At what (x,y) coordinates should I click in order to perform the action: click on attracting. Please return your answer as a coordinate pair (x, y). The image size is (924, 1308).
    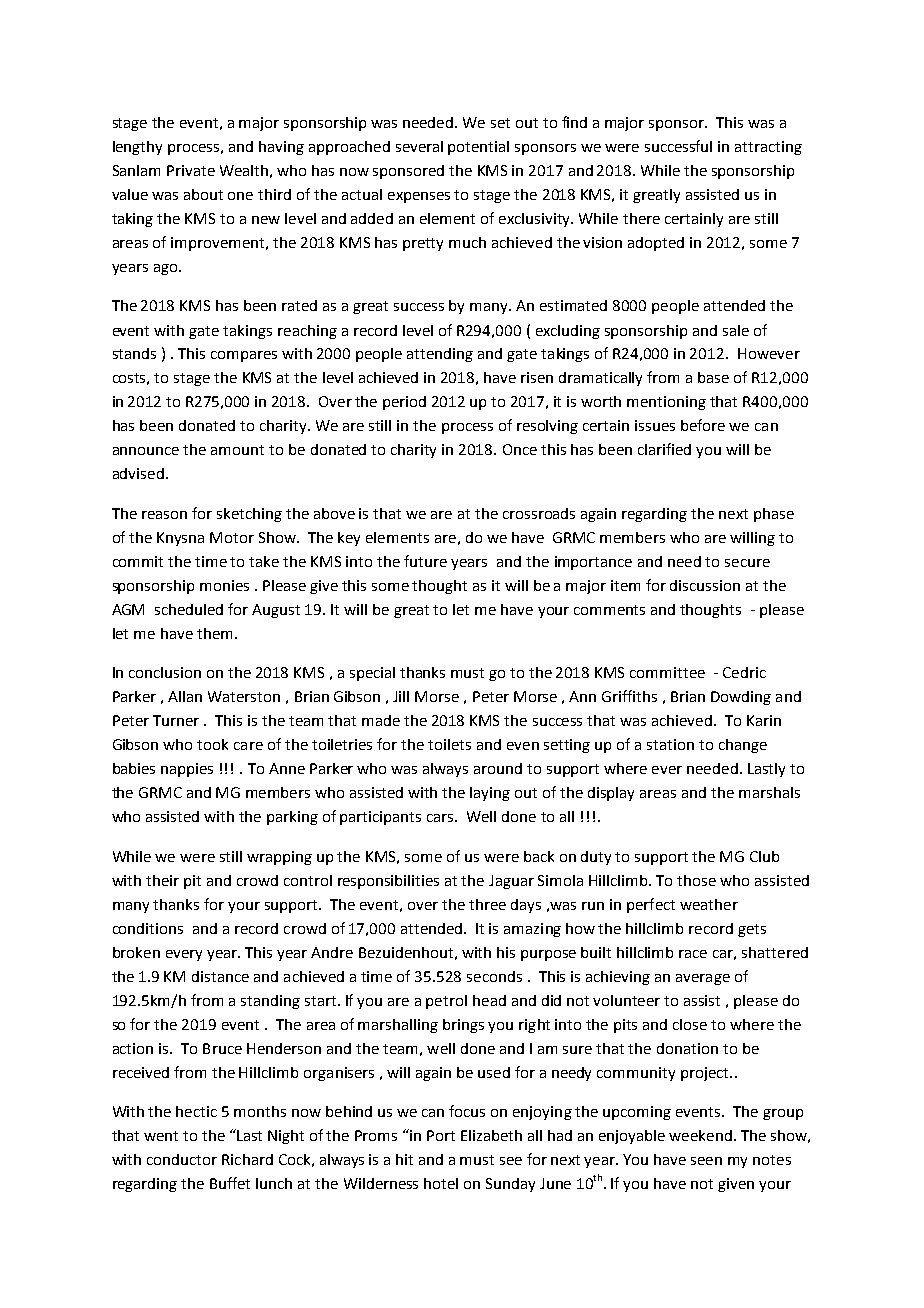
    Looking at the image, I should click on (768, 148).
